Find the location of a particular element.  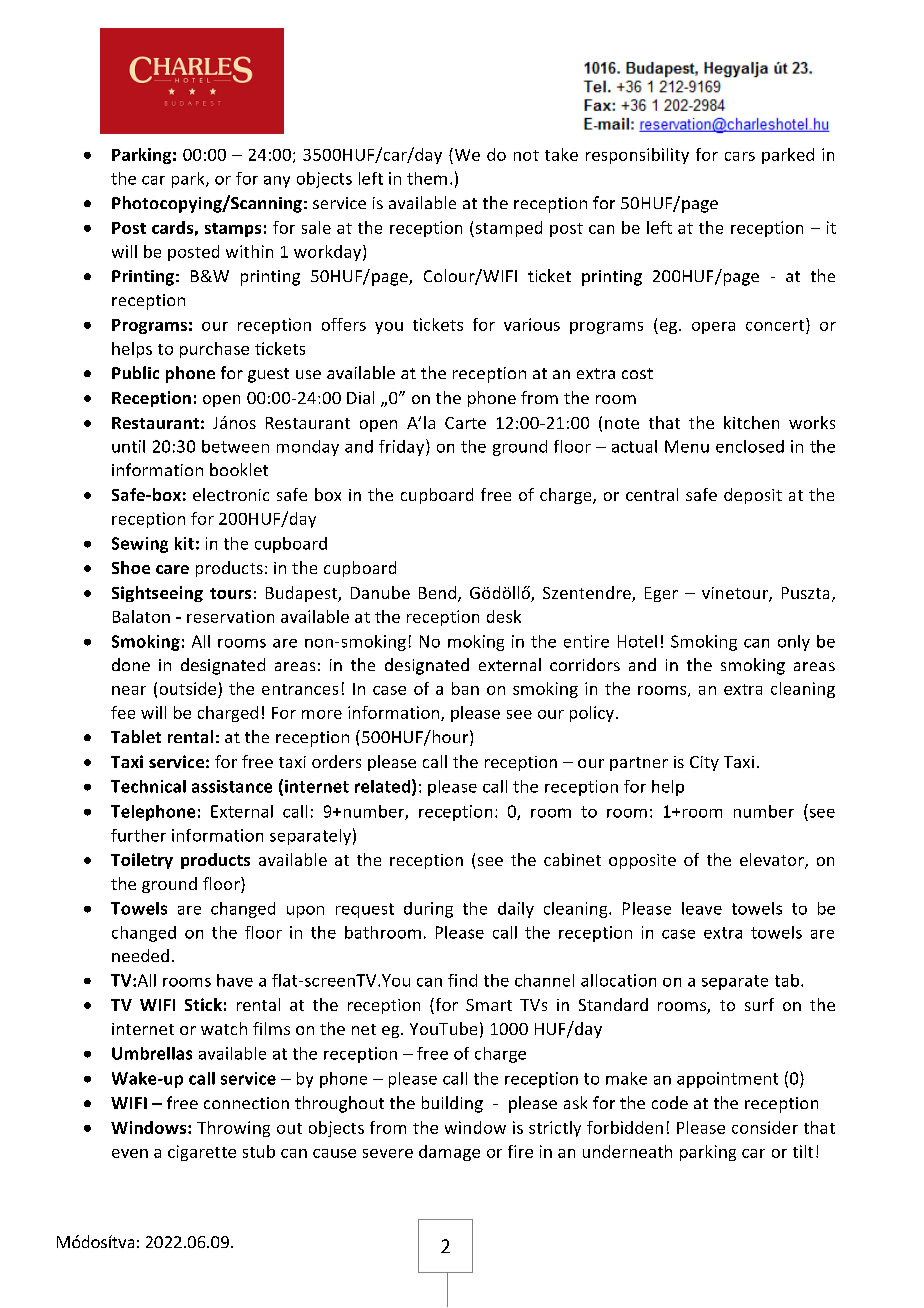

only is located at coordinates (794, 643).
